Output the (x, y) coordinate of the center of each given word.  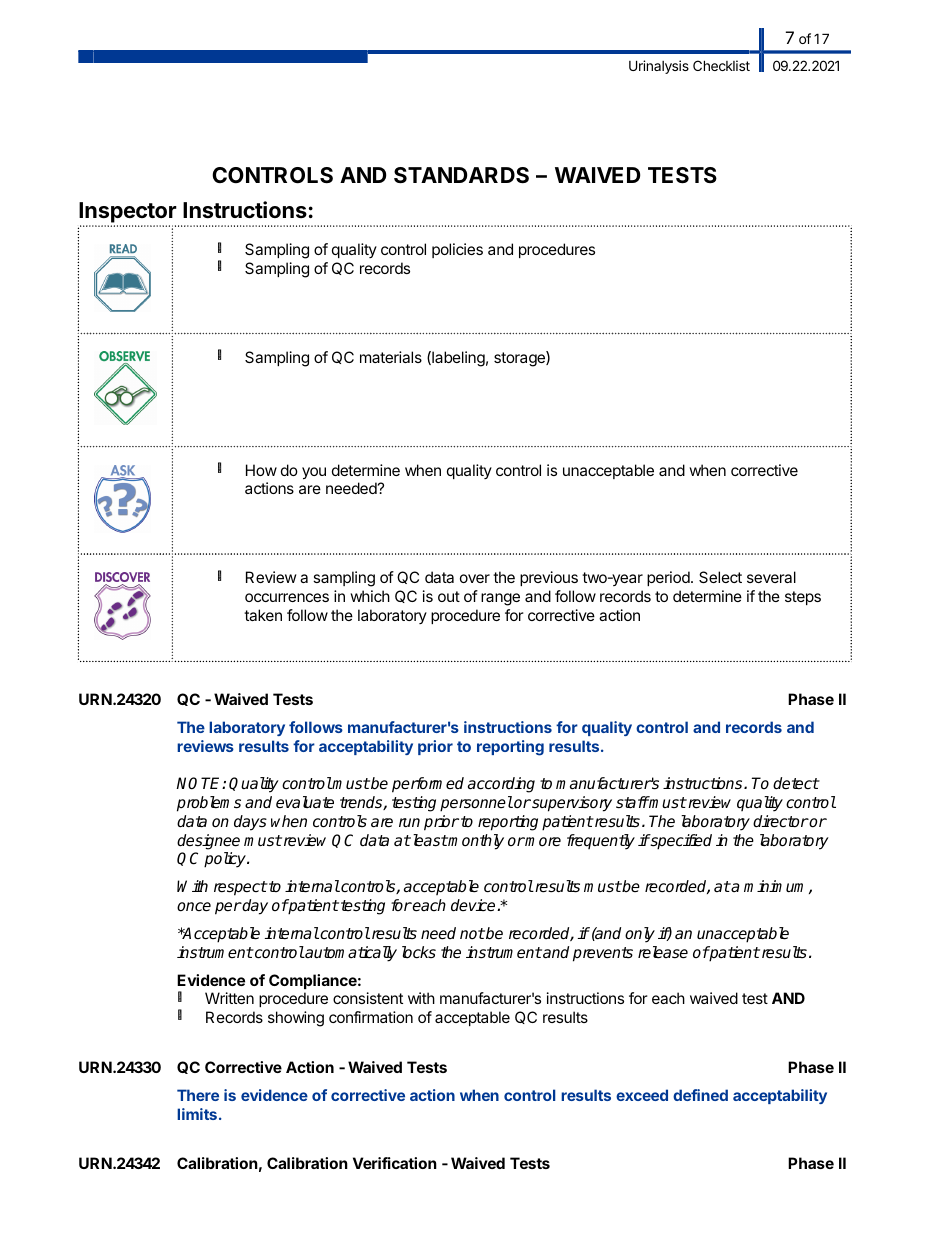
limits (197, 1114)
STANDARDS (461, 175)
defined (700, 1095)
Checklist (721, 65)
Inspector (129, 214)
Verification (395, 1163)
